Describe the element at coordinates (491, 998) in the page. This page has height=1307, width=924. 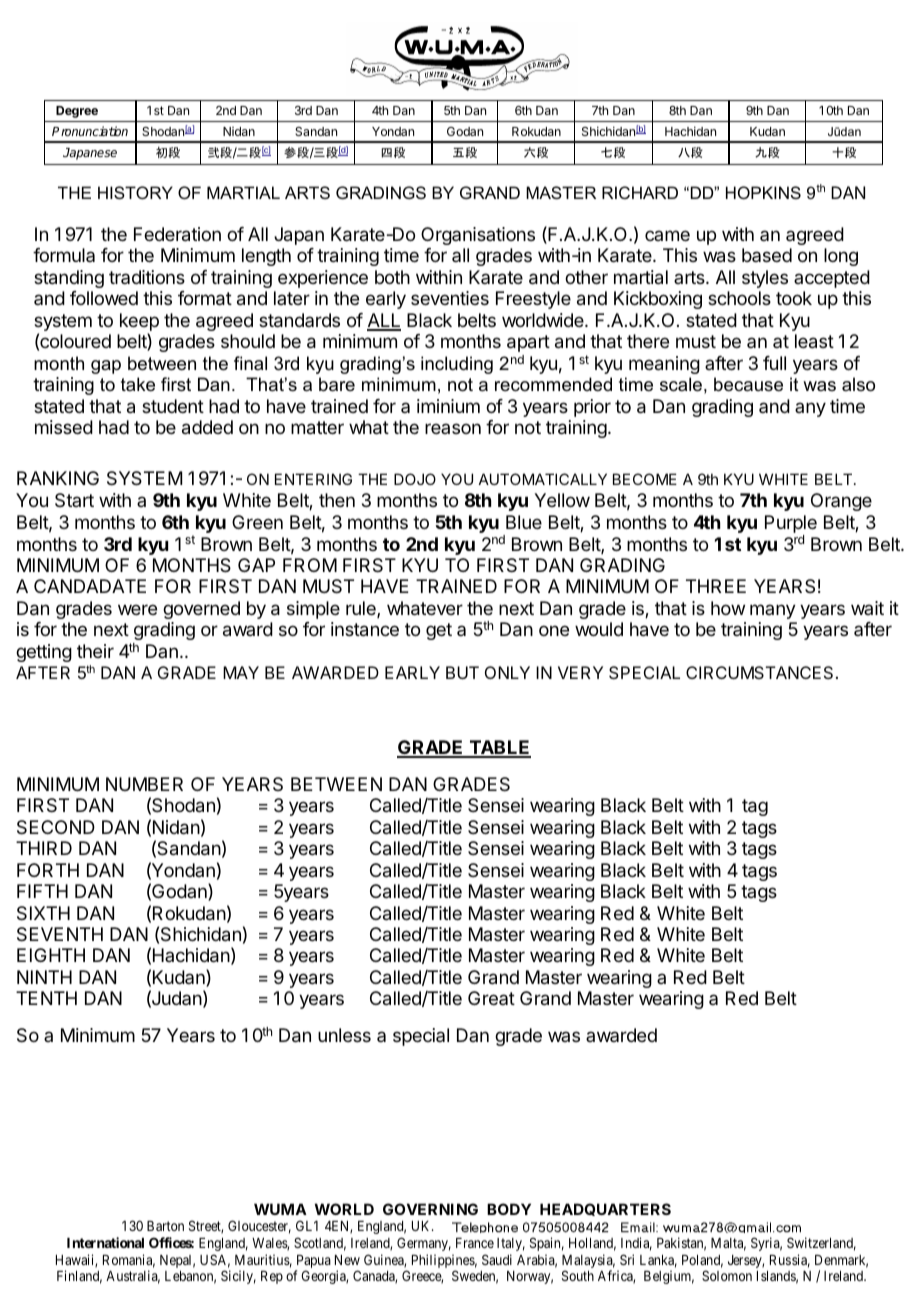
I see `Great` at that location.
